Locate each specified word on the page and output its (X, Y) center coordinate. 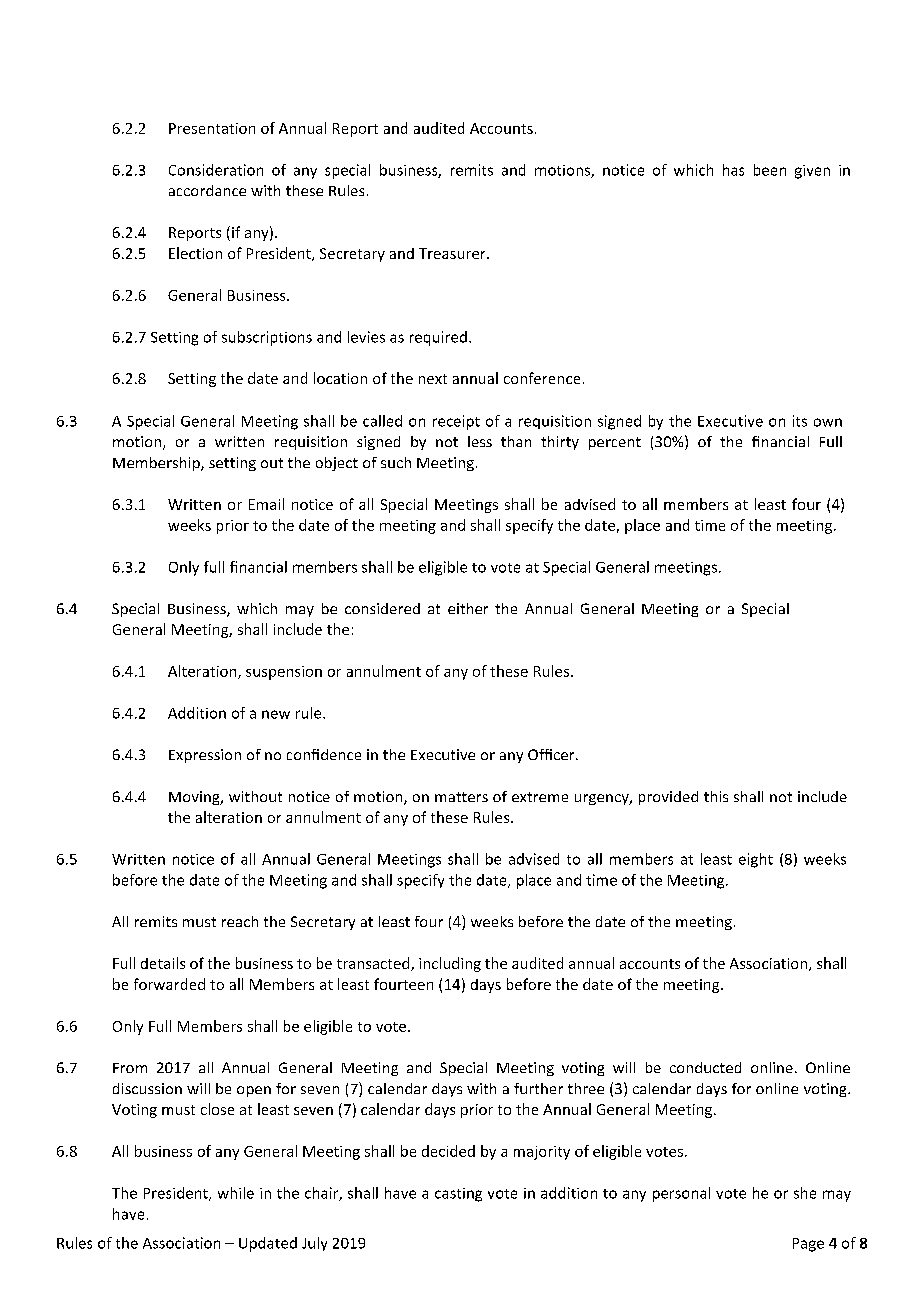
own (828, 422)
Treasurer (453, 253)
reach (240, 921)
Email (266, 504)
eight (756, 860)
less (480, 441)
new (276, 714)
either (468, 608)
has (733, 170)
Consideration (216, 170)
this (716, 796)
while (236, 1193)
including (450, 964)
